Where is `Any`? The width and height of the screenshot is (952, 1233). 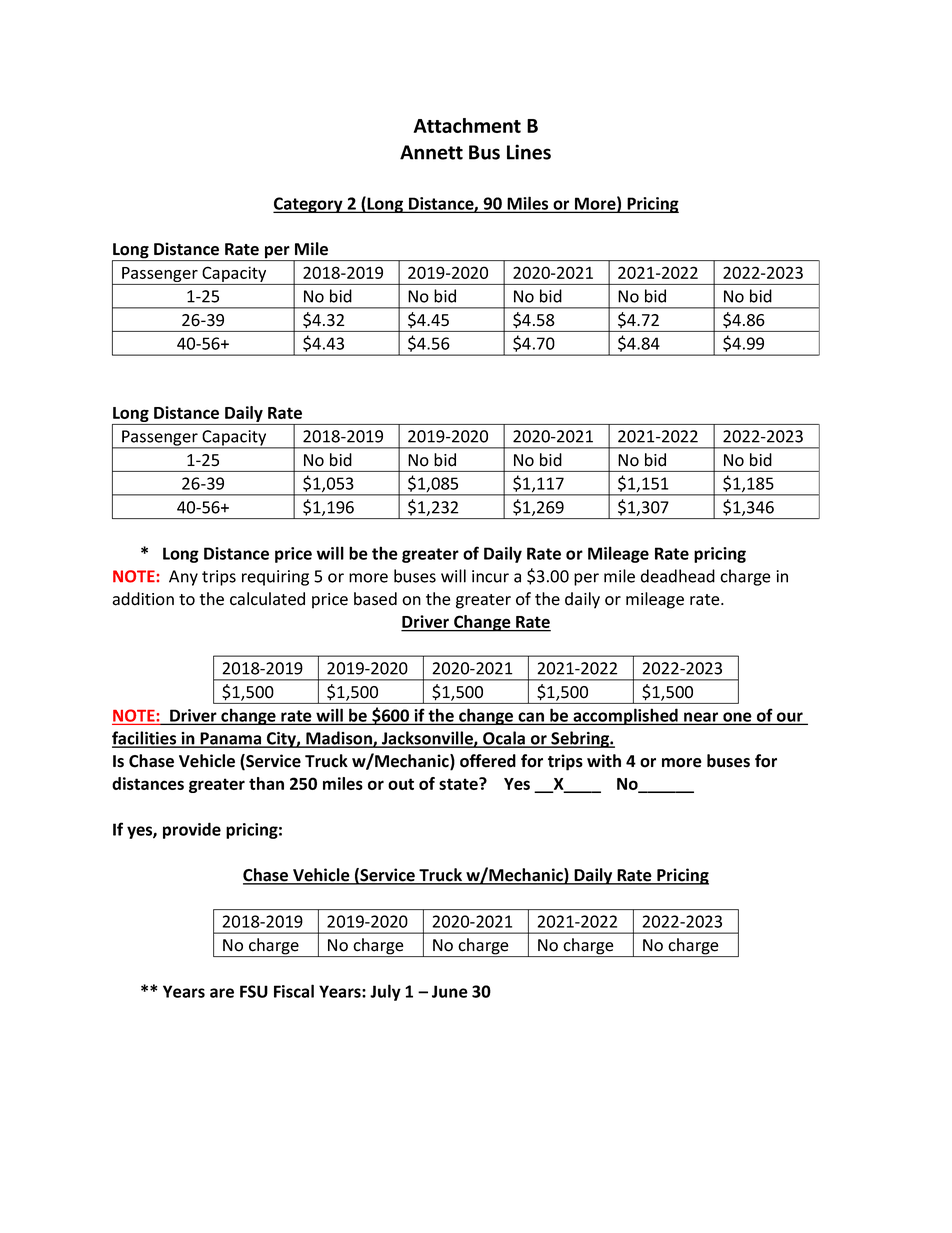 Any is located at coordinates (183, 578).
